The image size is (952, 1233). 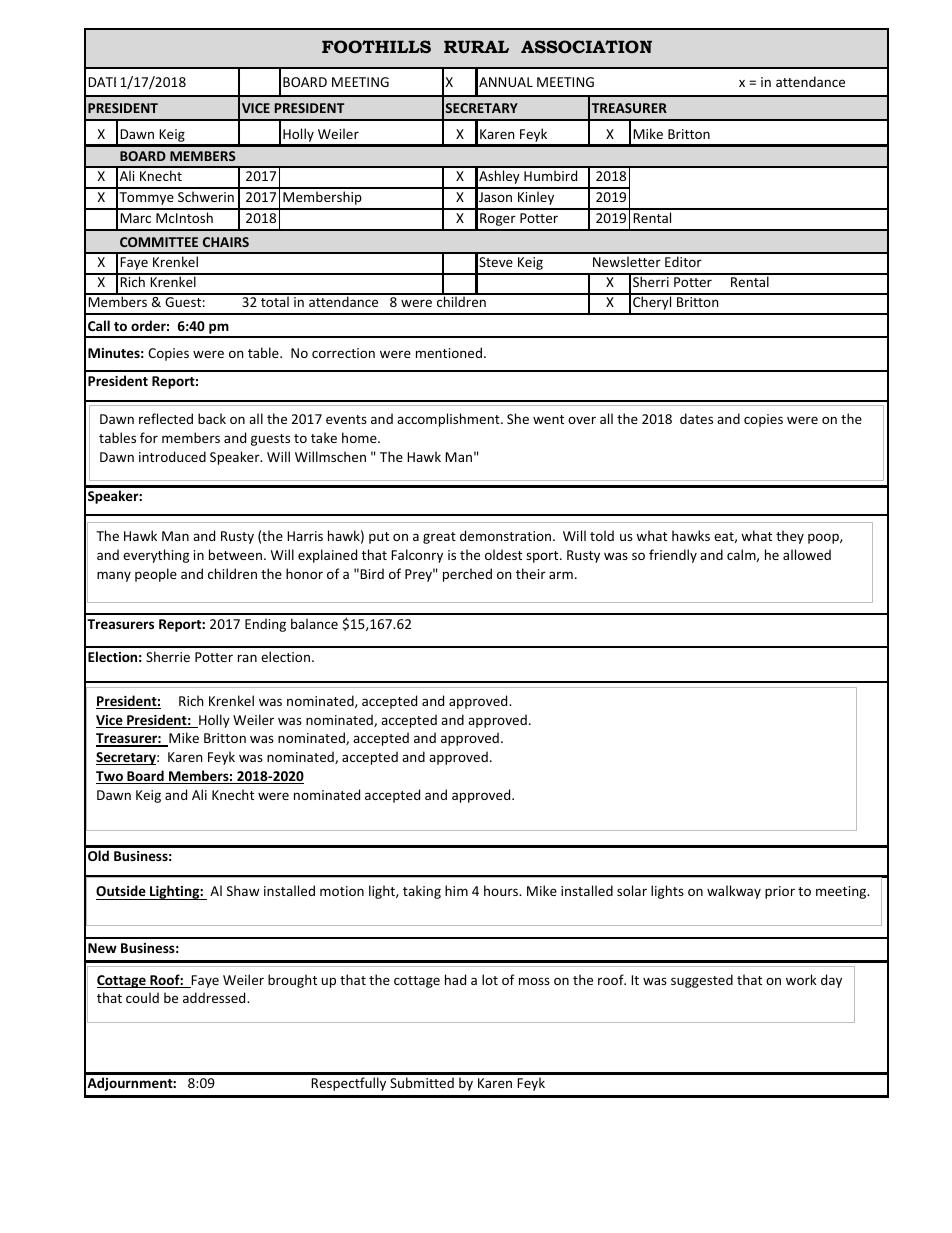 What do you see at coordinates (476, 47) in the screenshot?
I see `RURAL` at bounding box center [476, 47].
